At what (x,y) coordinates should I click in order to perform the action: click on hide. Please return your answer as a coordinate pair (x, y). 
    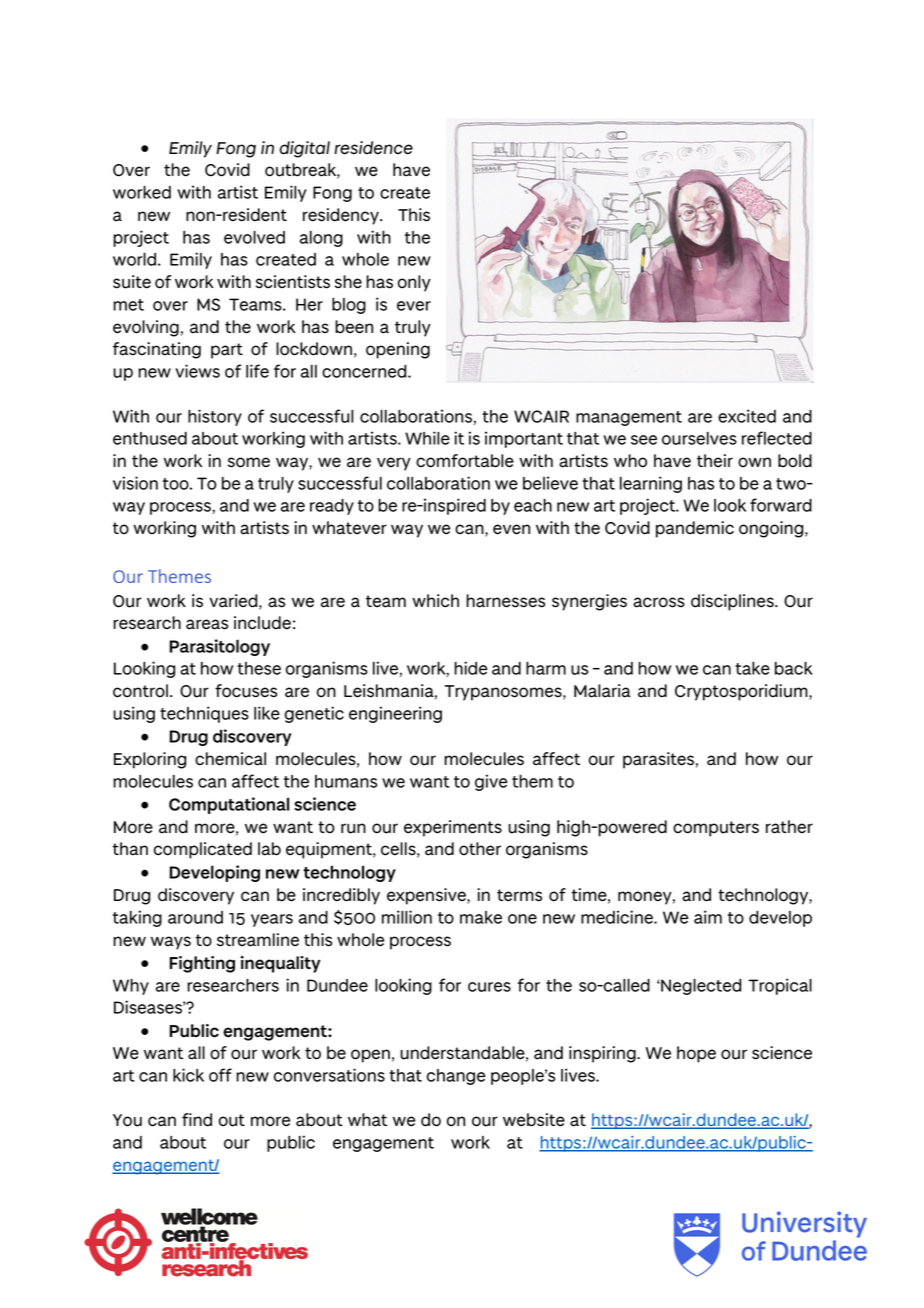
    Looking at the image, I should click on (470, 668).
